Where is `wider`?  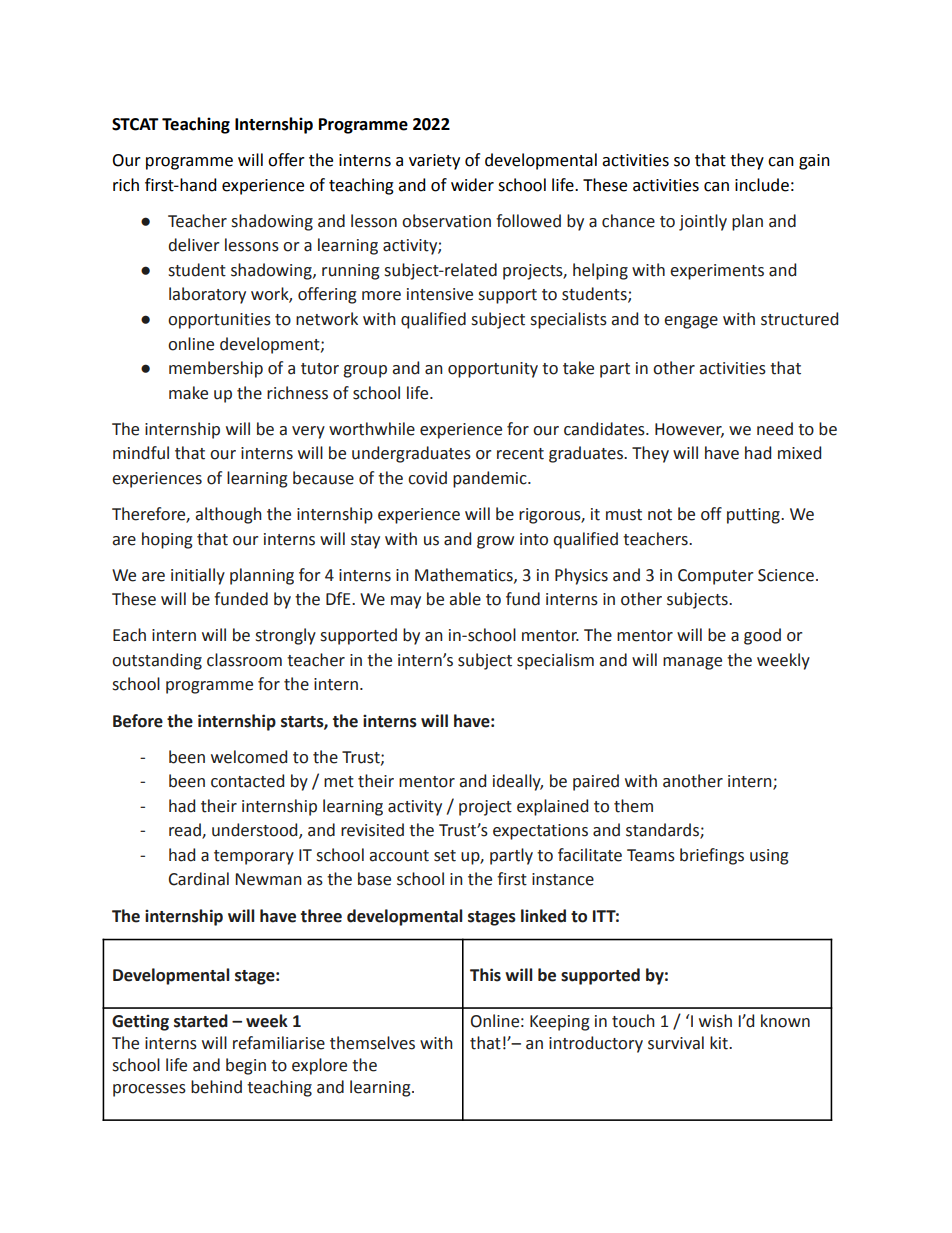 wider is located at coordinates (472, 185).
